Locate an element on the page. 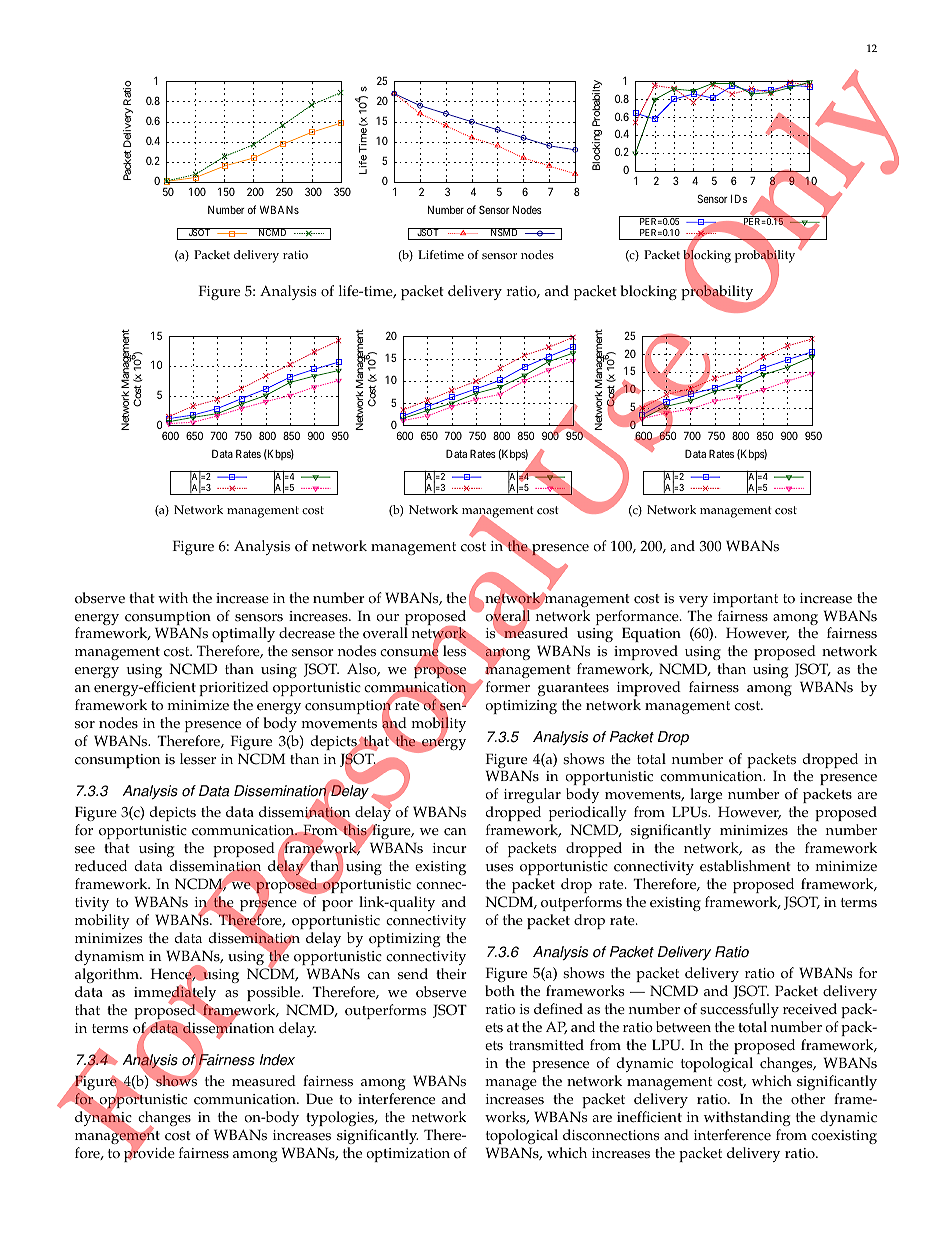 The image size is (952, 1233). optimally is located at coordinates (243, 636).
